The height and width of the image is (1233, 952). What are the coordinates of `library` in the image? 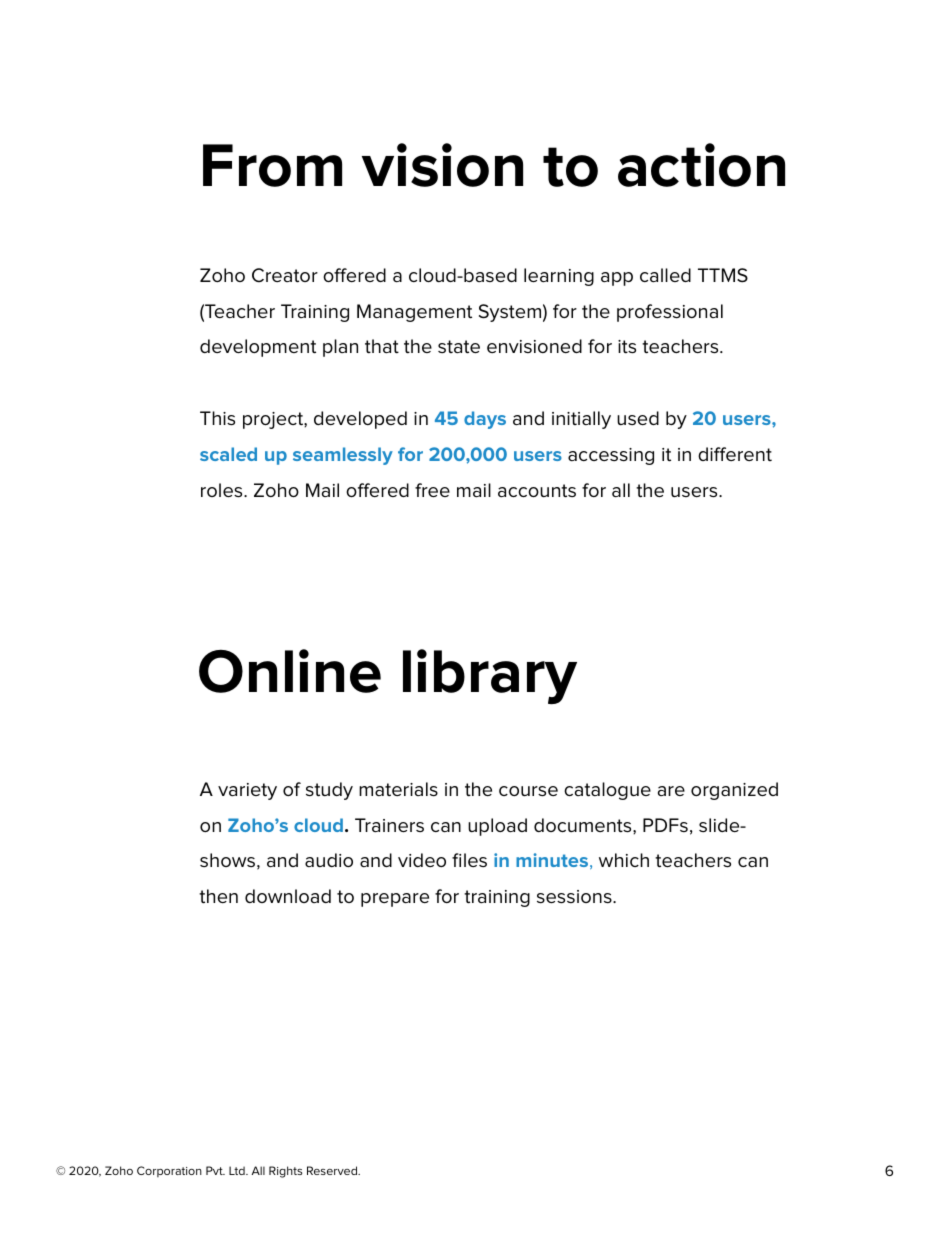 It's located at (490, 676).
